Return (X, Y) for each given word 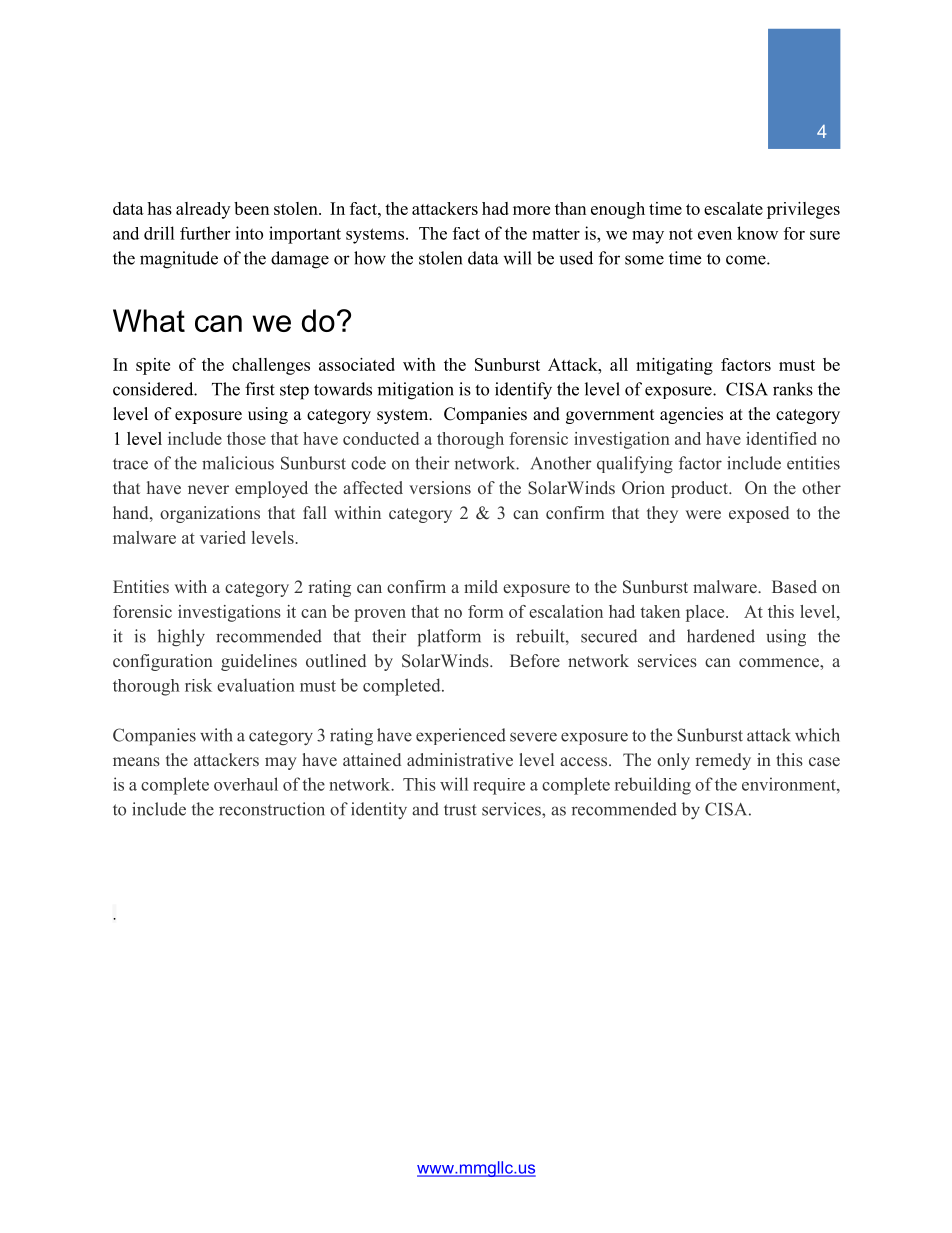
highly (181, 638)
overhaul (246, 784)
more (531, 210)
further (205, 233)
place (706, 613)
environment (790, 784)
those (246, 438)
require (499, 786)
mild (481, 586)
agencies (691, 415)
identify (523, 391)
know (757, 233)
